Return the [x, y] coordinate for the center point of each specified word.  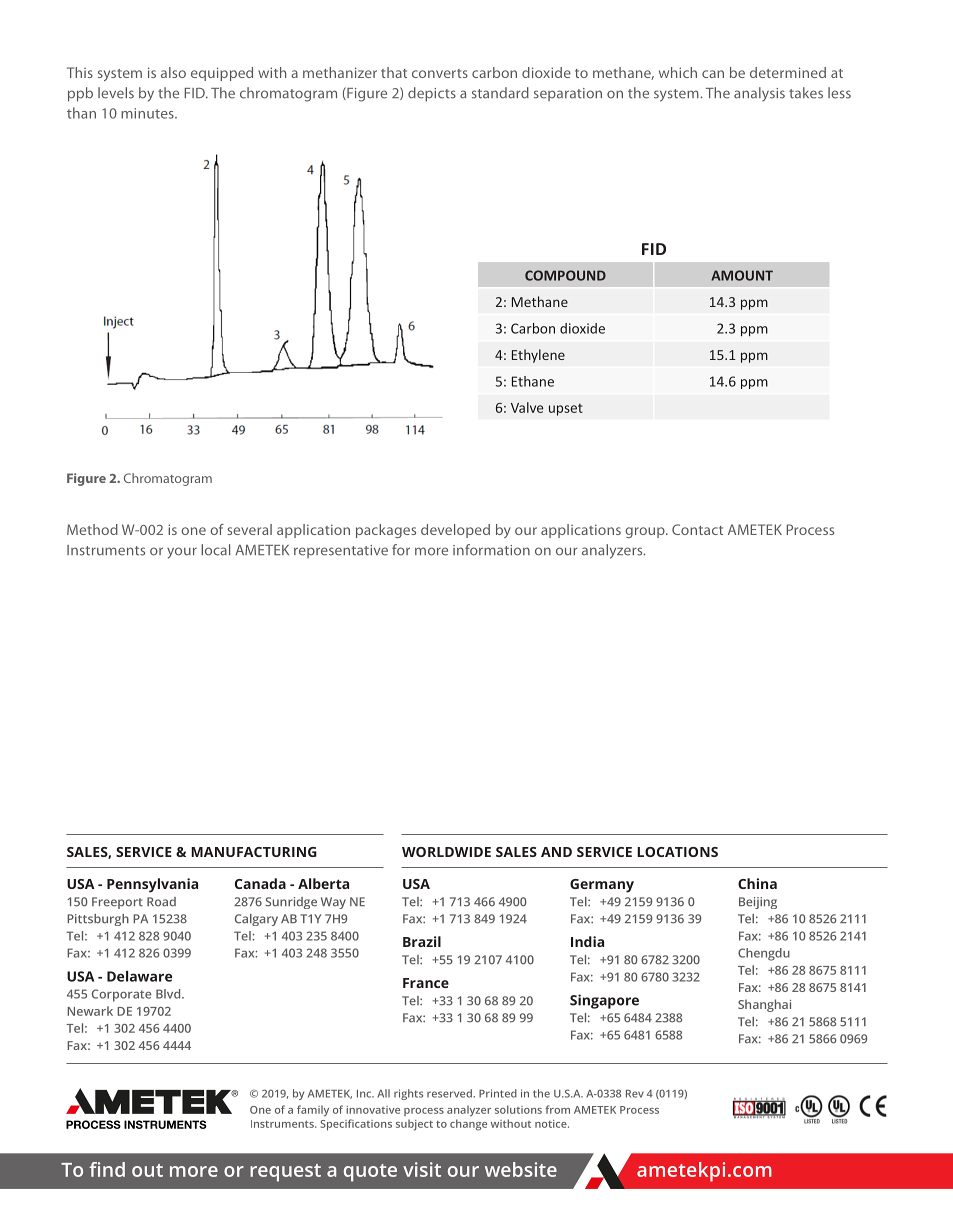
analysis [759, 94]
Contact [697, 529]
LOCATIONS [677, 852]
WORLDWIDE [446, 852]
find [107, 1169]
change [468, 1125]
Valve [527, 407]
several [249, 529]
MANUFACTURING [254, 852]
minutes [148, 113]
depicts [432, 94]
